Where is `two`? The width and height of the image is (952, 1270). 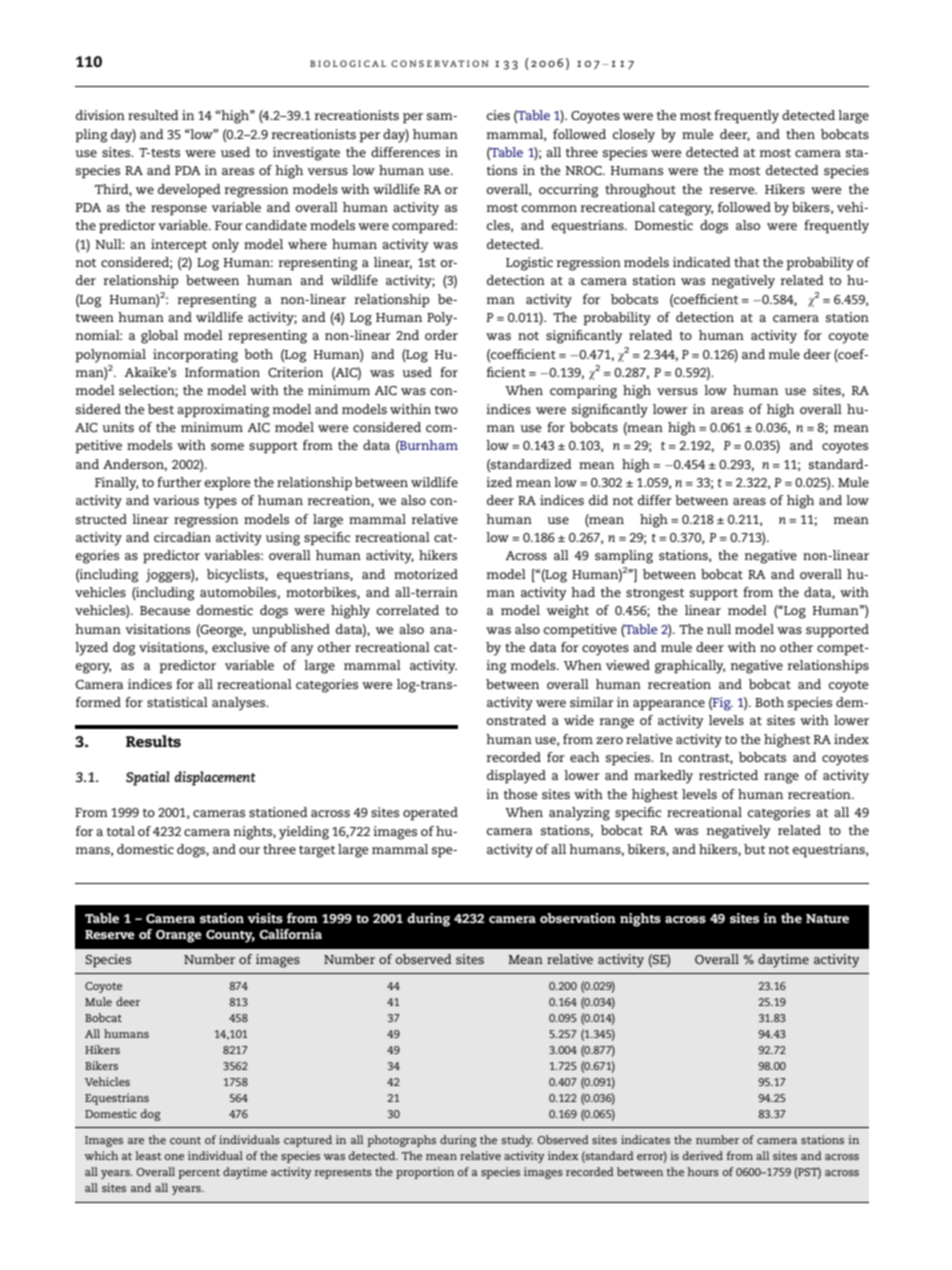
two is located at coordinates (446, 409).
